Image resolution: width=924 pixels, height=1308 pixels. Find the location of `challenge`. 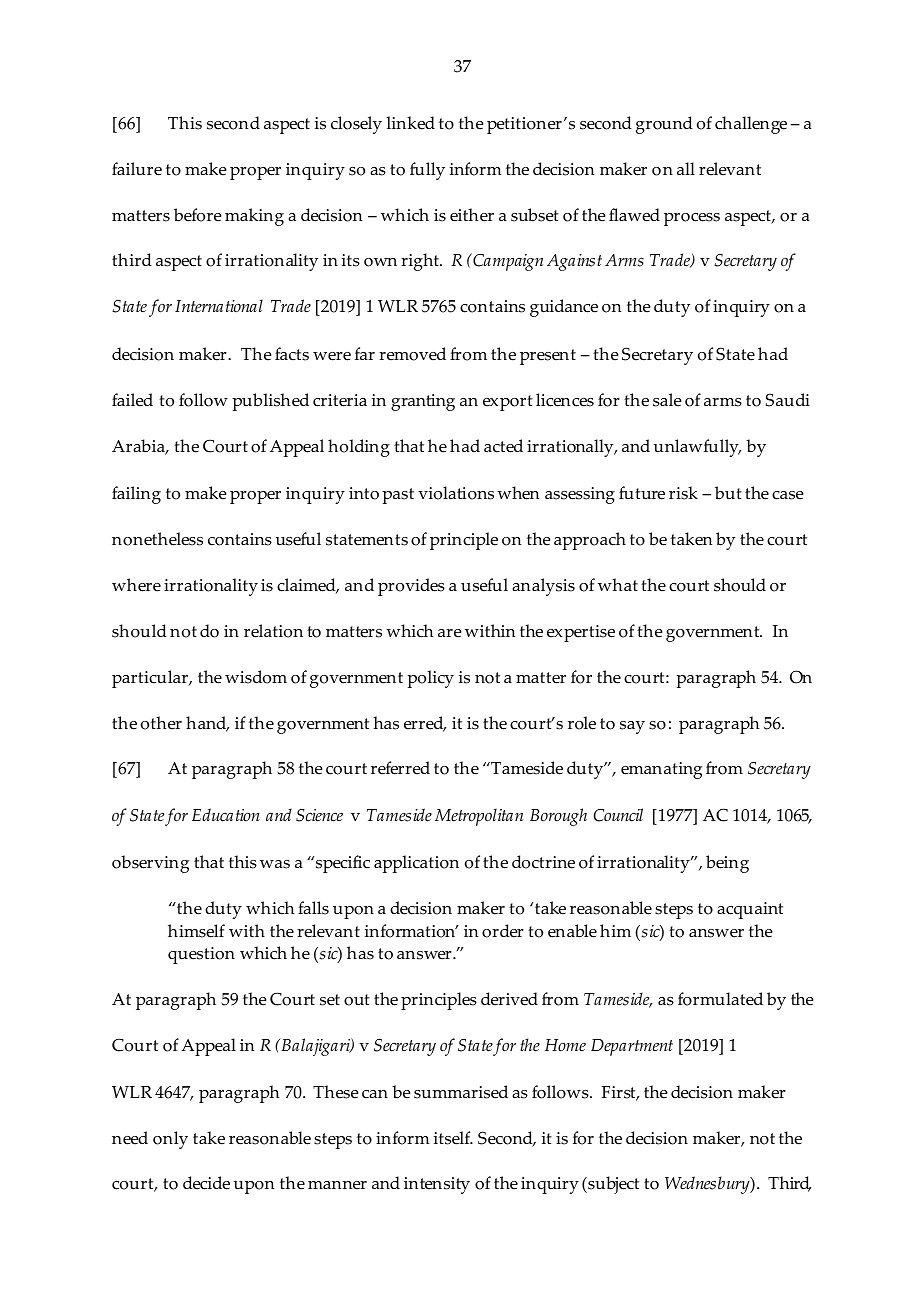

challenge is located at coordinates (751, 125).
